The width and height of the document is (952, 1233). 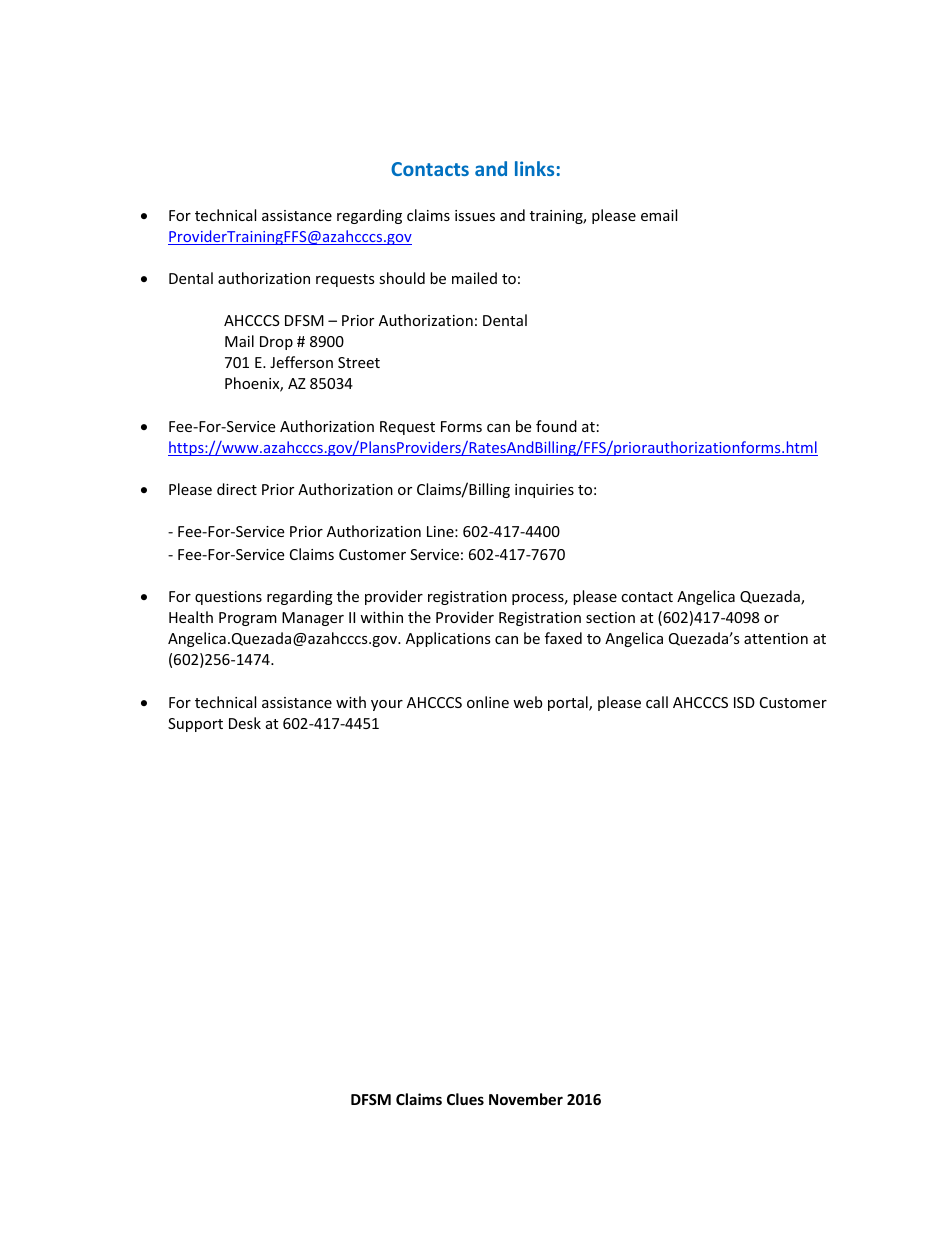 I want to click on links, so click(x=534, y=168).
